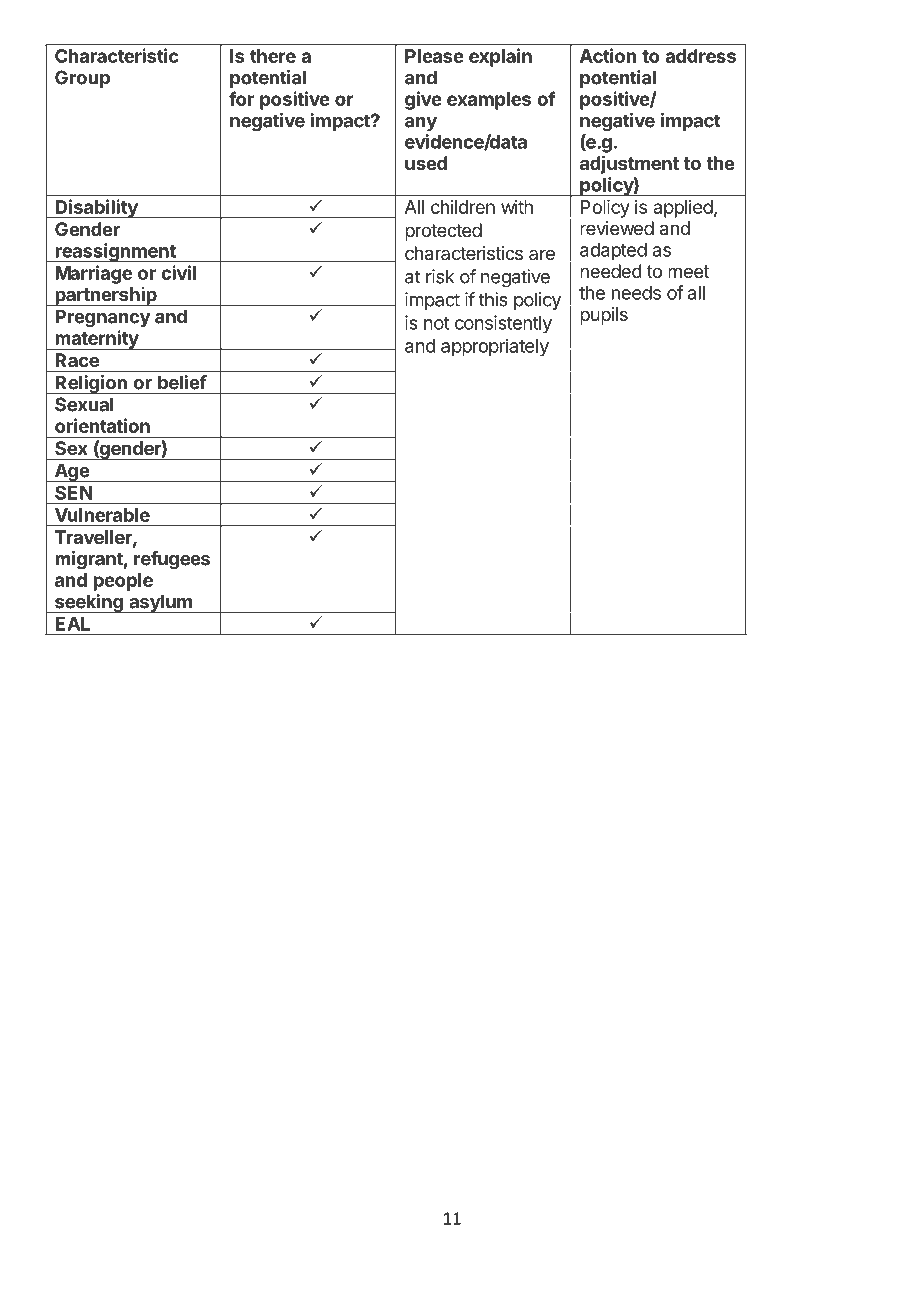  What do you see at coordinates (82, 79) in the page?
I see `Group` at bounding box center [82, 79].
